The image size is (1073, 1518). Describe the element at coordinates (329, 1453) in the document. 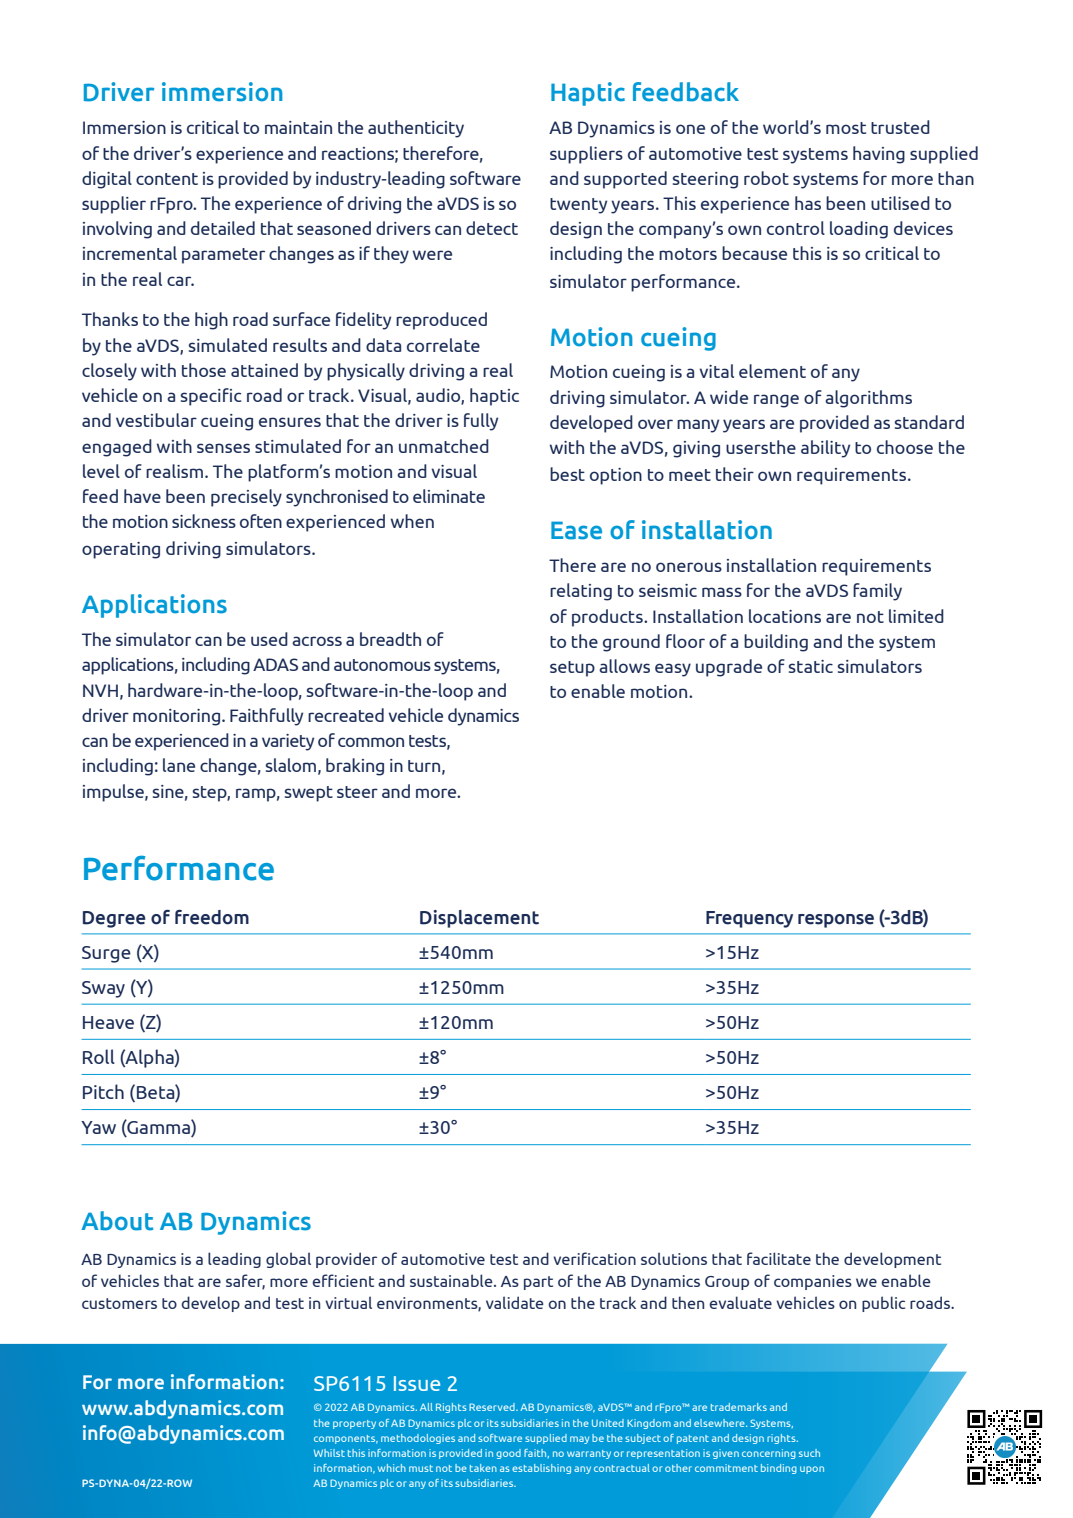

I see `Whilst` at that location.
